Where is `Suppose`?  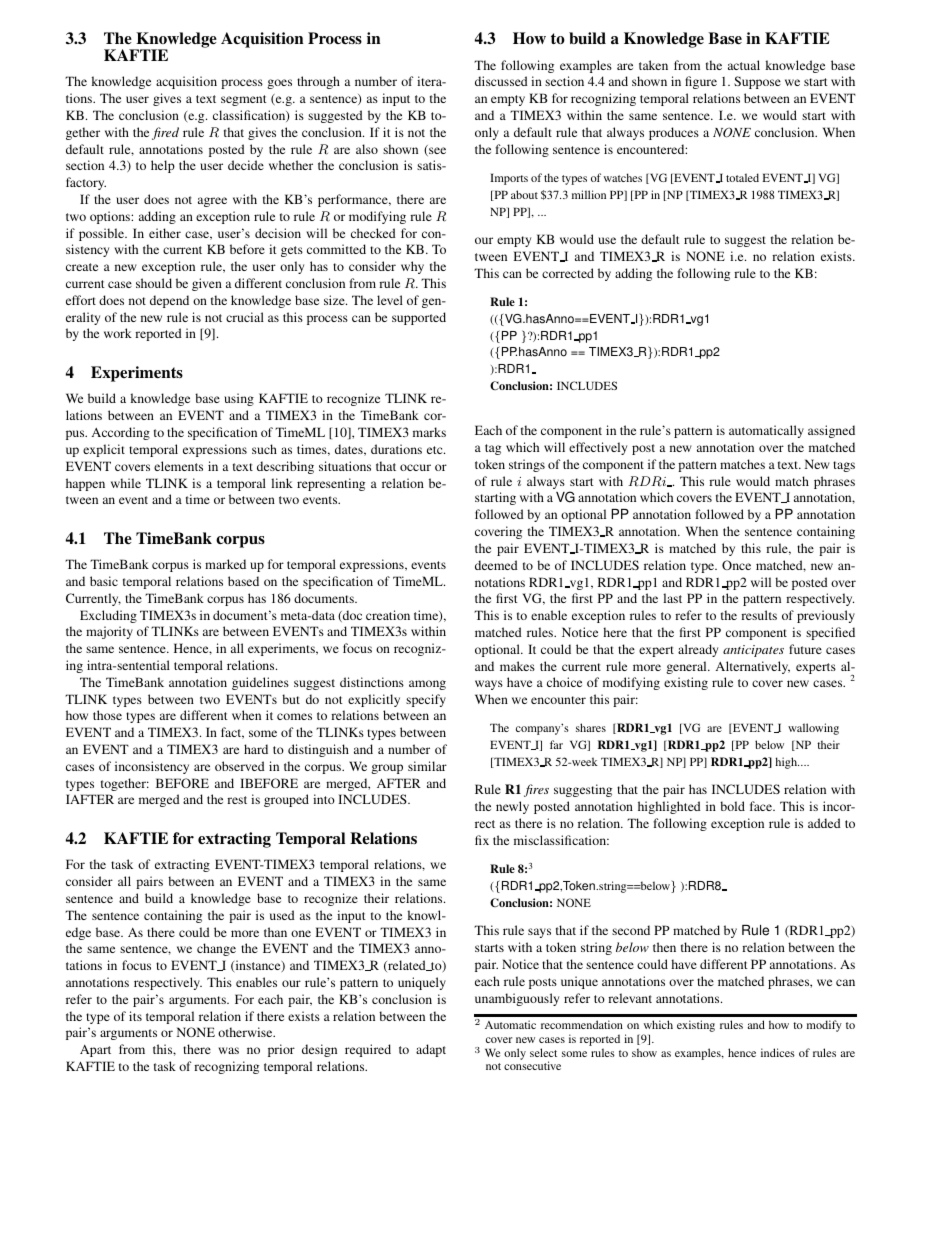 Suppose is located at coordinates (757, 82).
